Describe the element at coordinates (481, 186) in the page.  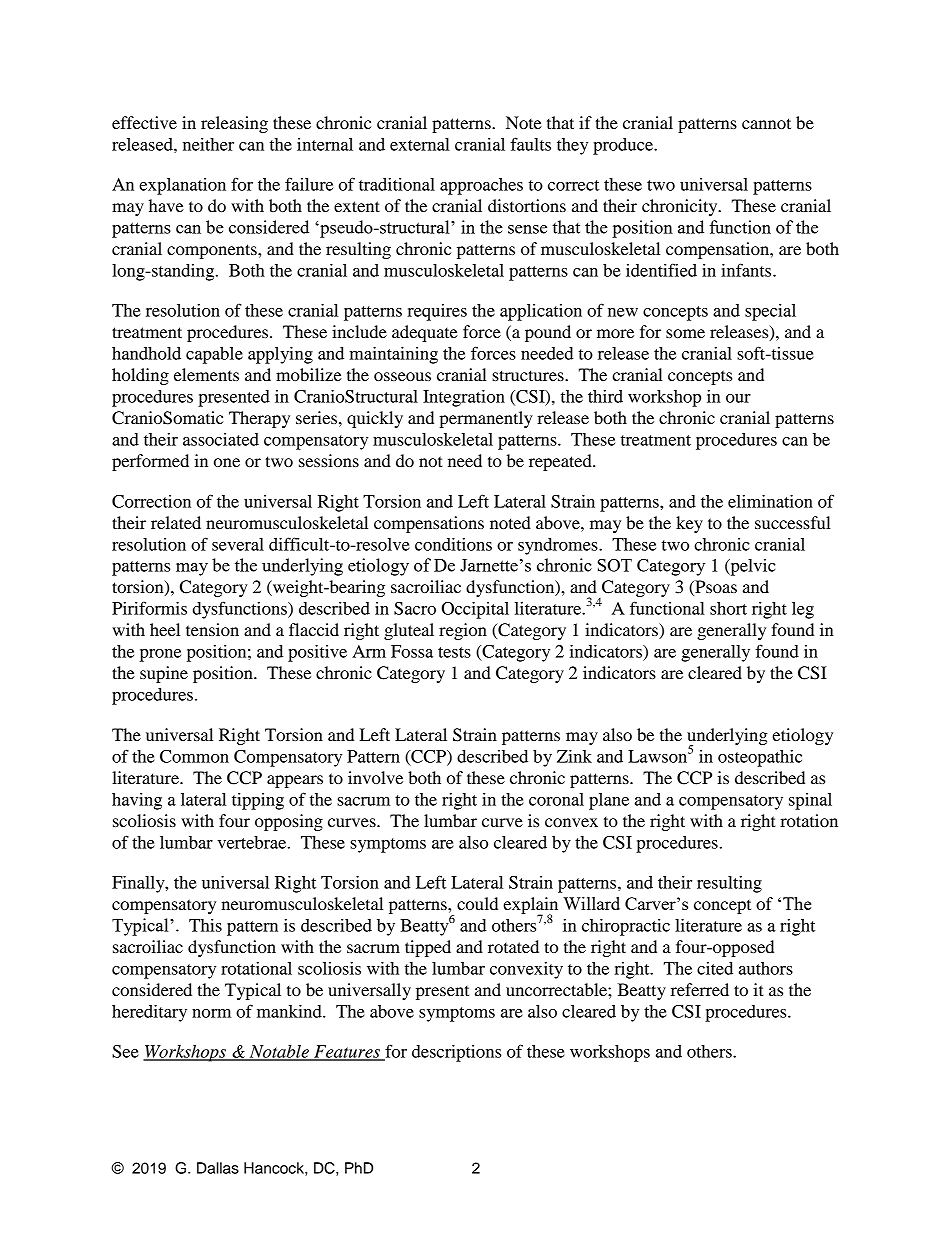
I see `approaches` at that location.
